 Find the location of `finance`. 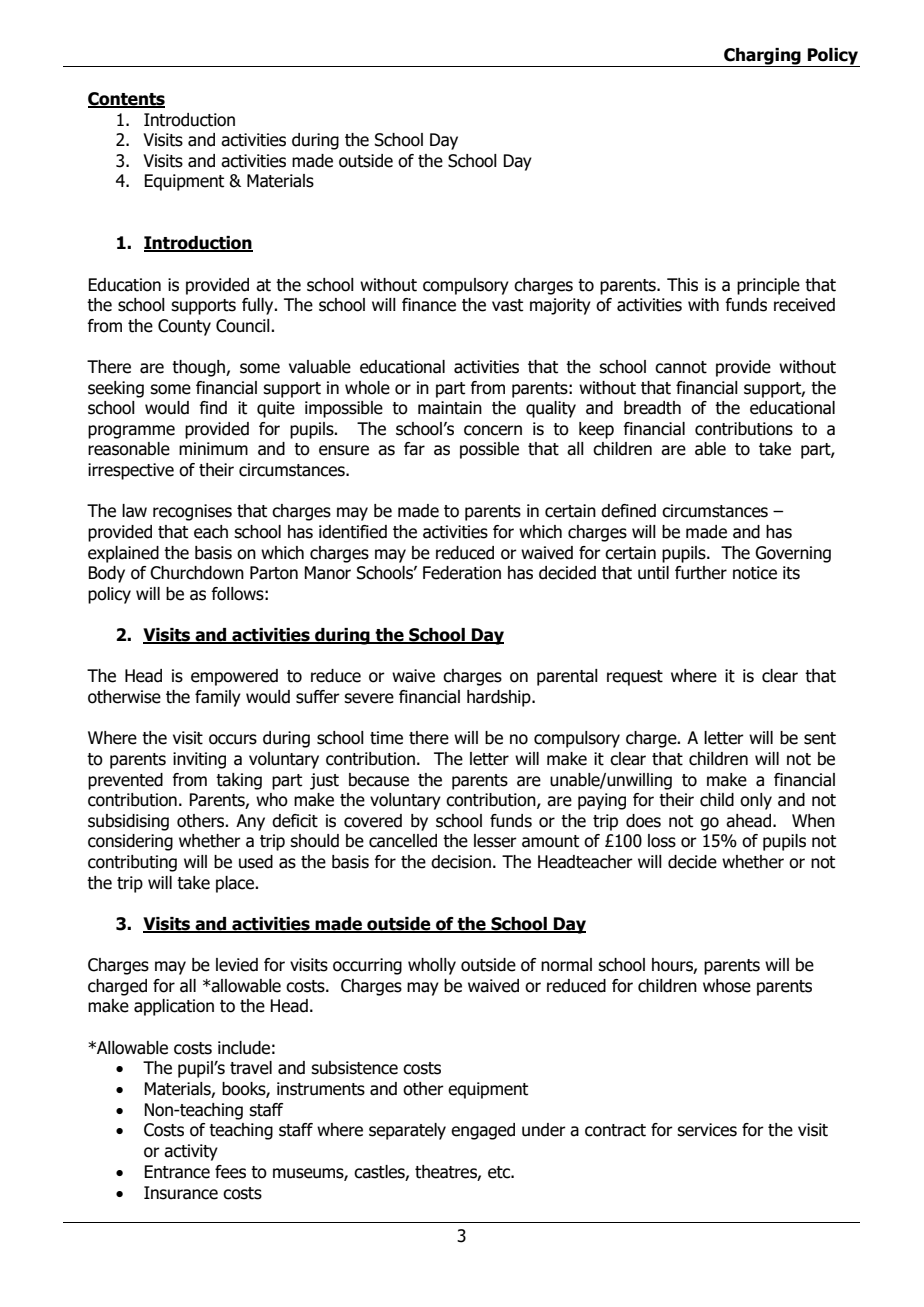

finance is located at coordinates (429, 305).
